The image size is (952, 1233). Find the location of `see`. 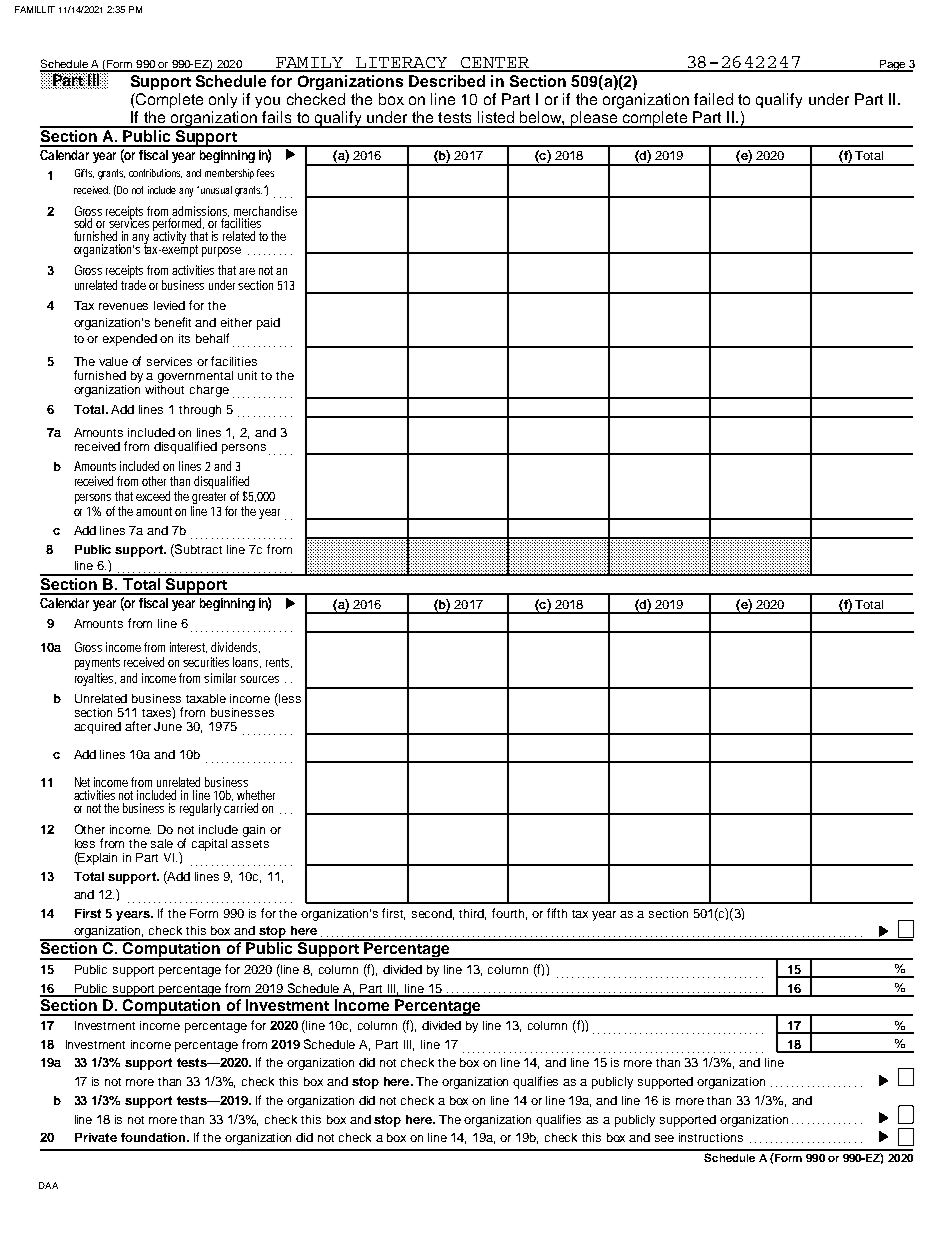

see is located at coordinates (664, 1138).
